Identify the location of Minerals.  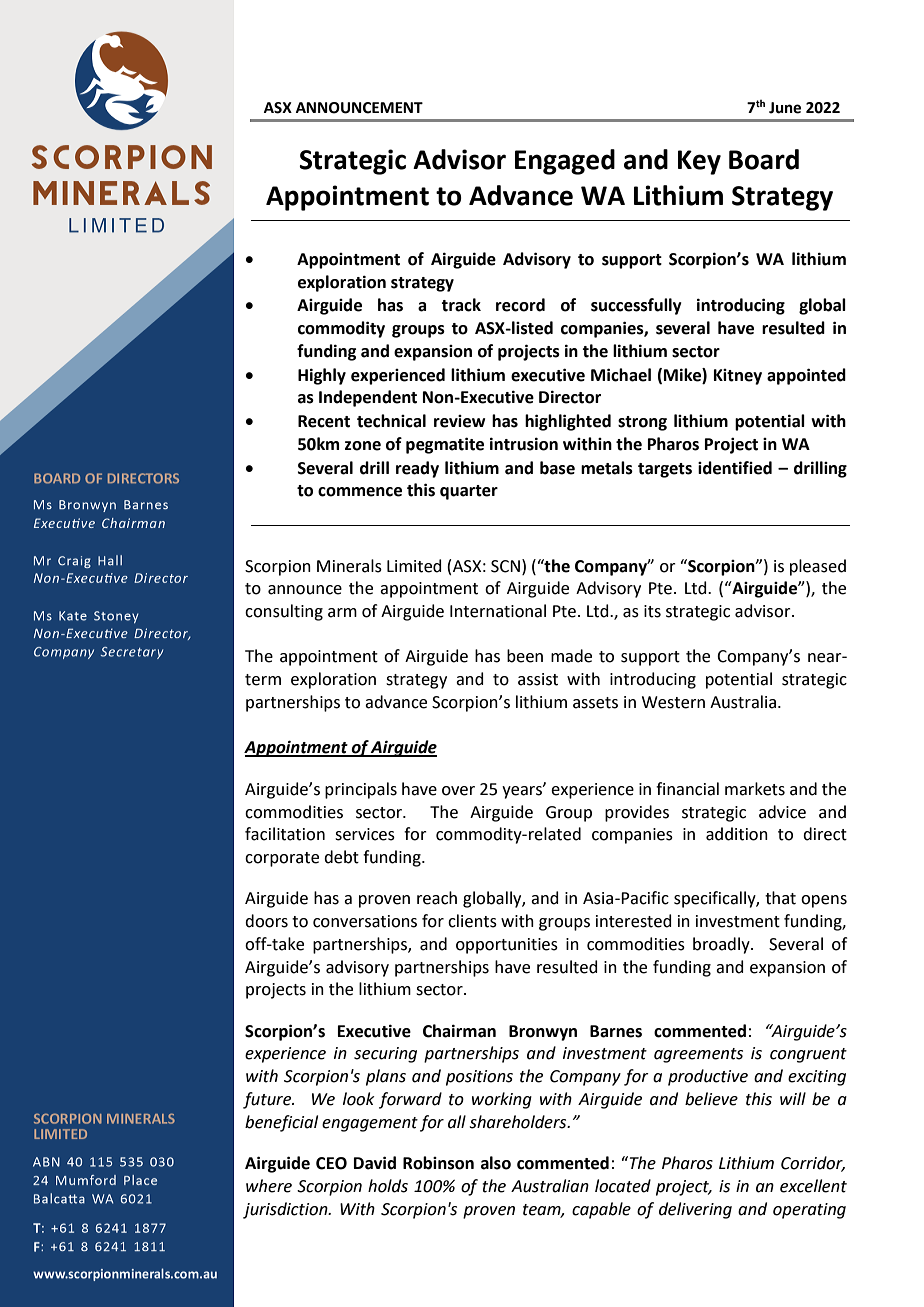
(349, 566).
